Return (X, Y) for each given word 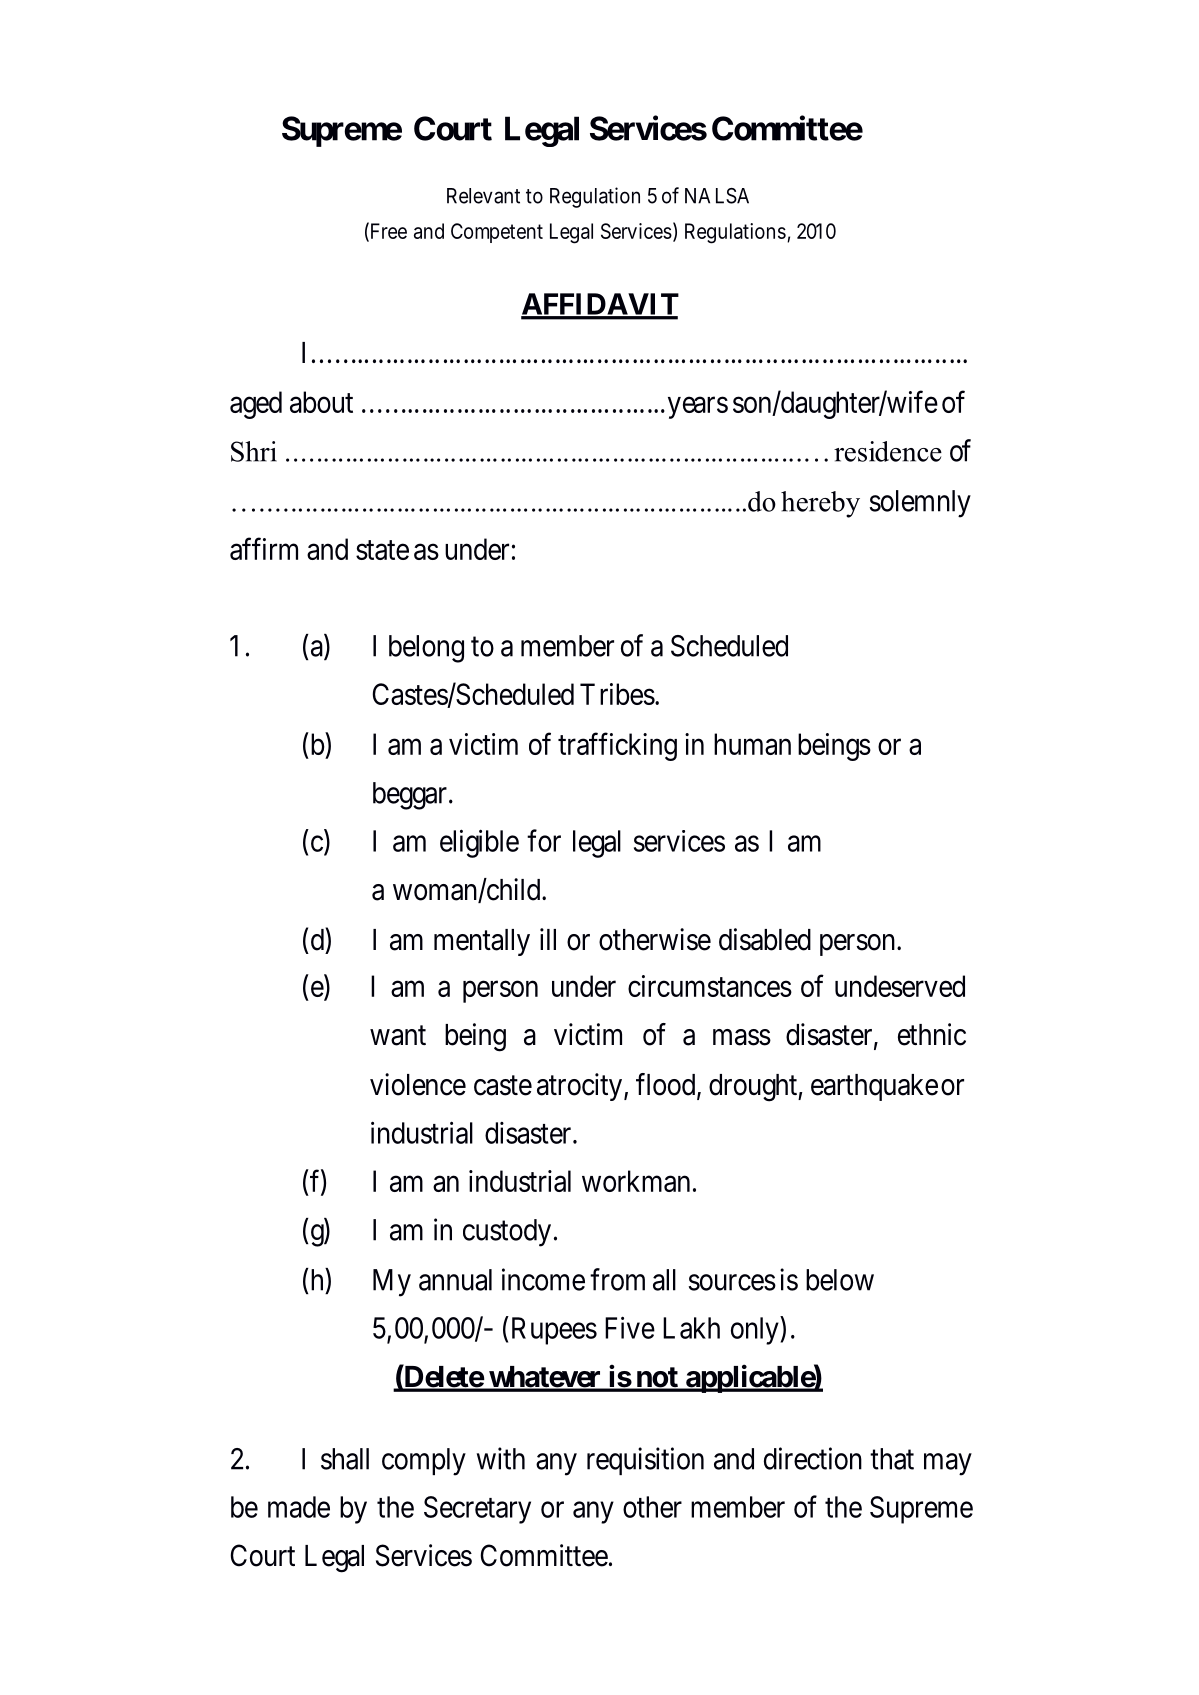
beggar (410, 796)
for (544, 840)
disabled (765, 939)
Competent (497, 233)
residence (888, 451)
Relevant (483, 196)
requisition (645, 1461)
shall (345, 1459)
